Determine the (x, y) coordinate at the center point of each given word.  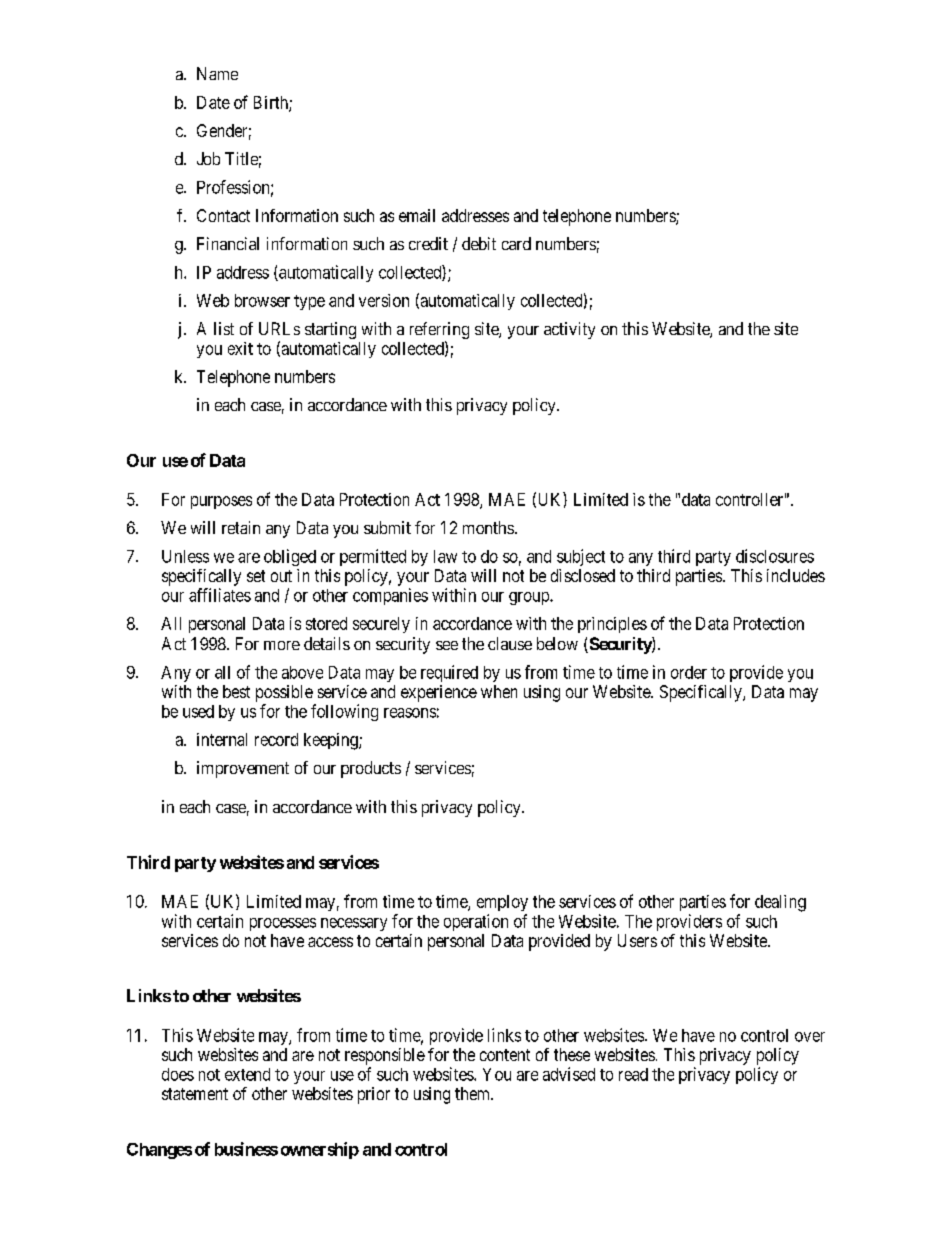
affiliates (220, 595)
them (473, 1093)
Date (213, 102)
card (516, 243)
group (530, 598)
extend (247, 1074)
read (633, 1074)
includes (796, 575)
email (417, 215)
